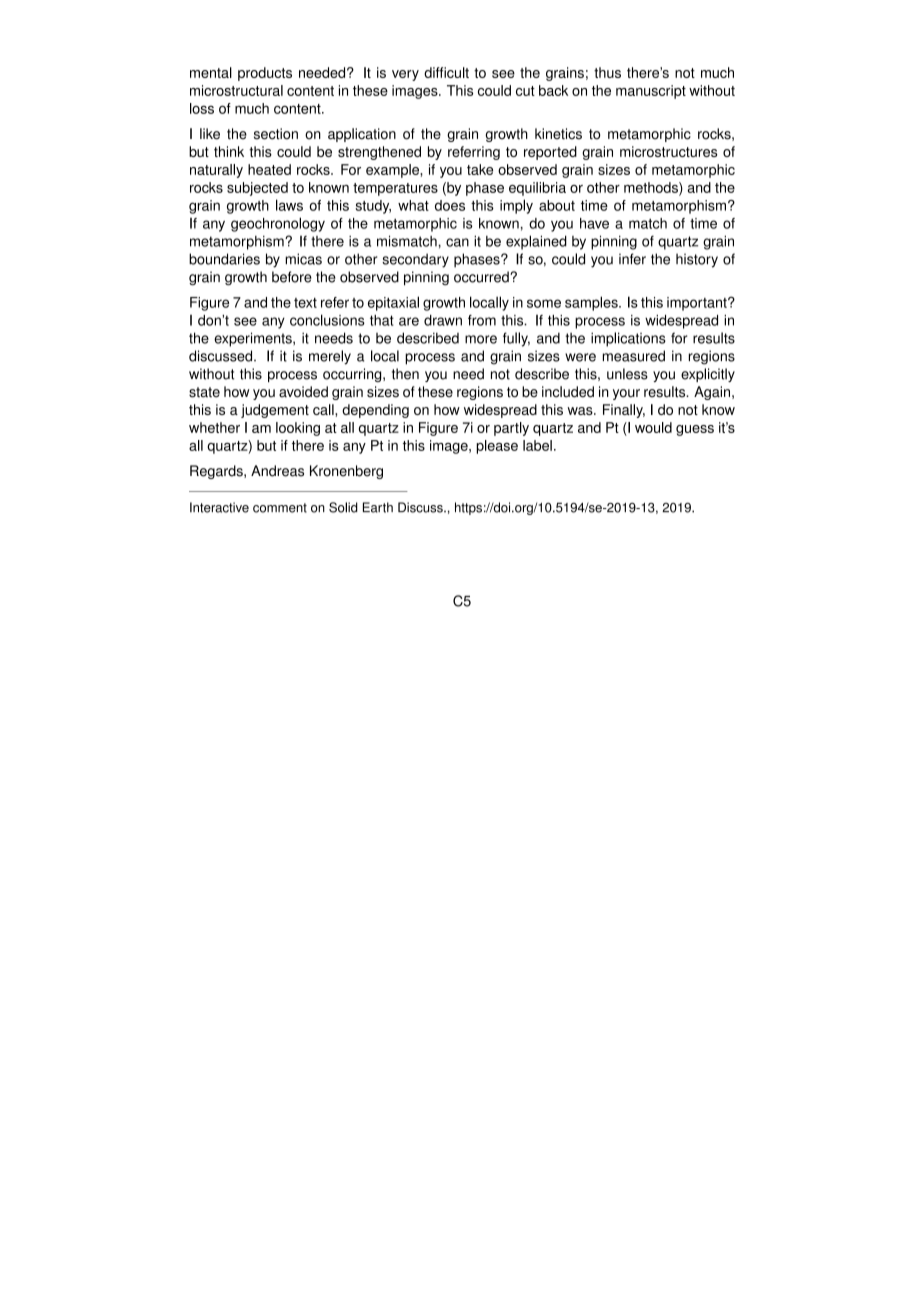  Describe the element at coordinates (651, 92) in the image. I see `manuscript` at that location.
